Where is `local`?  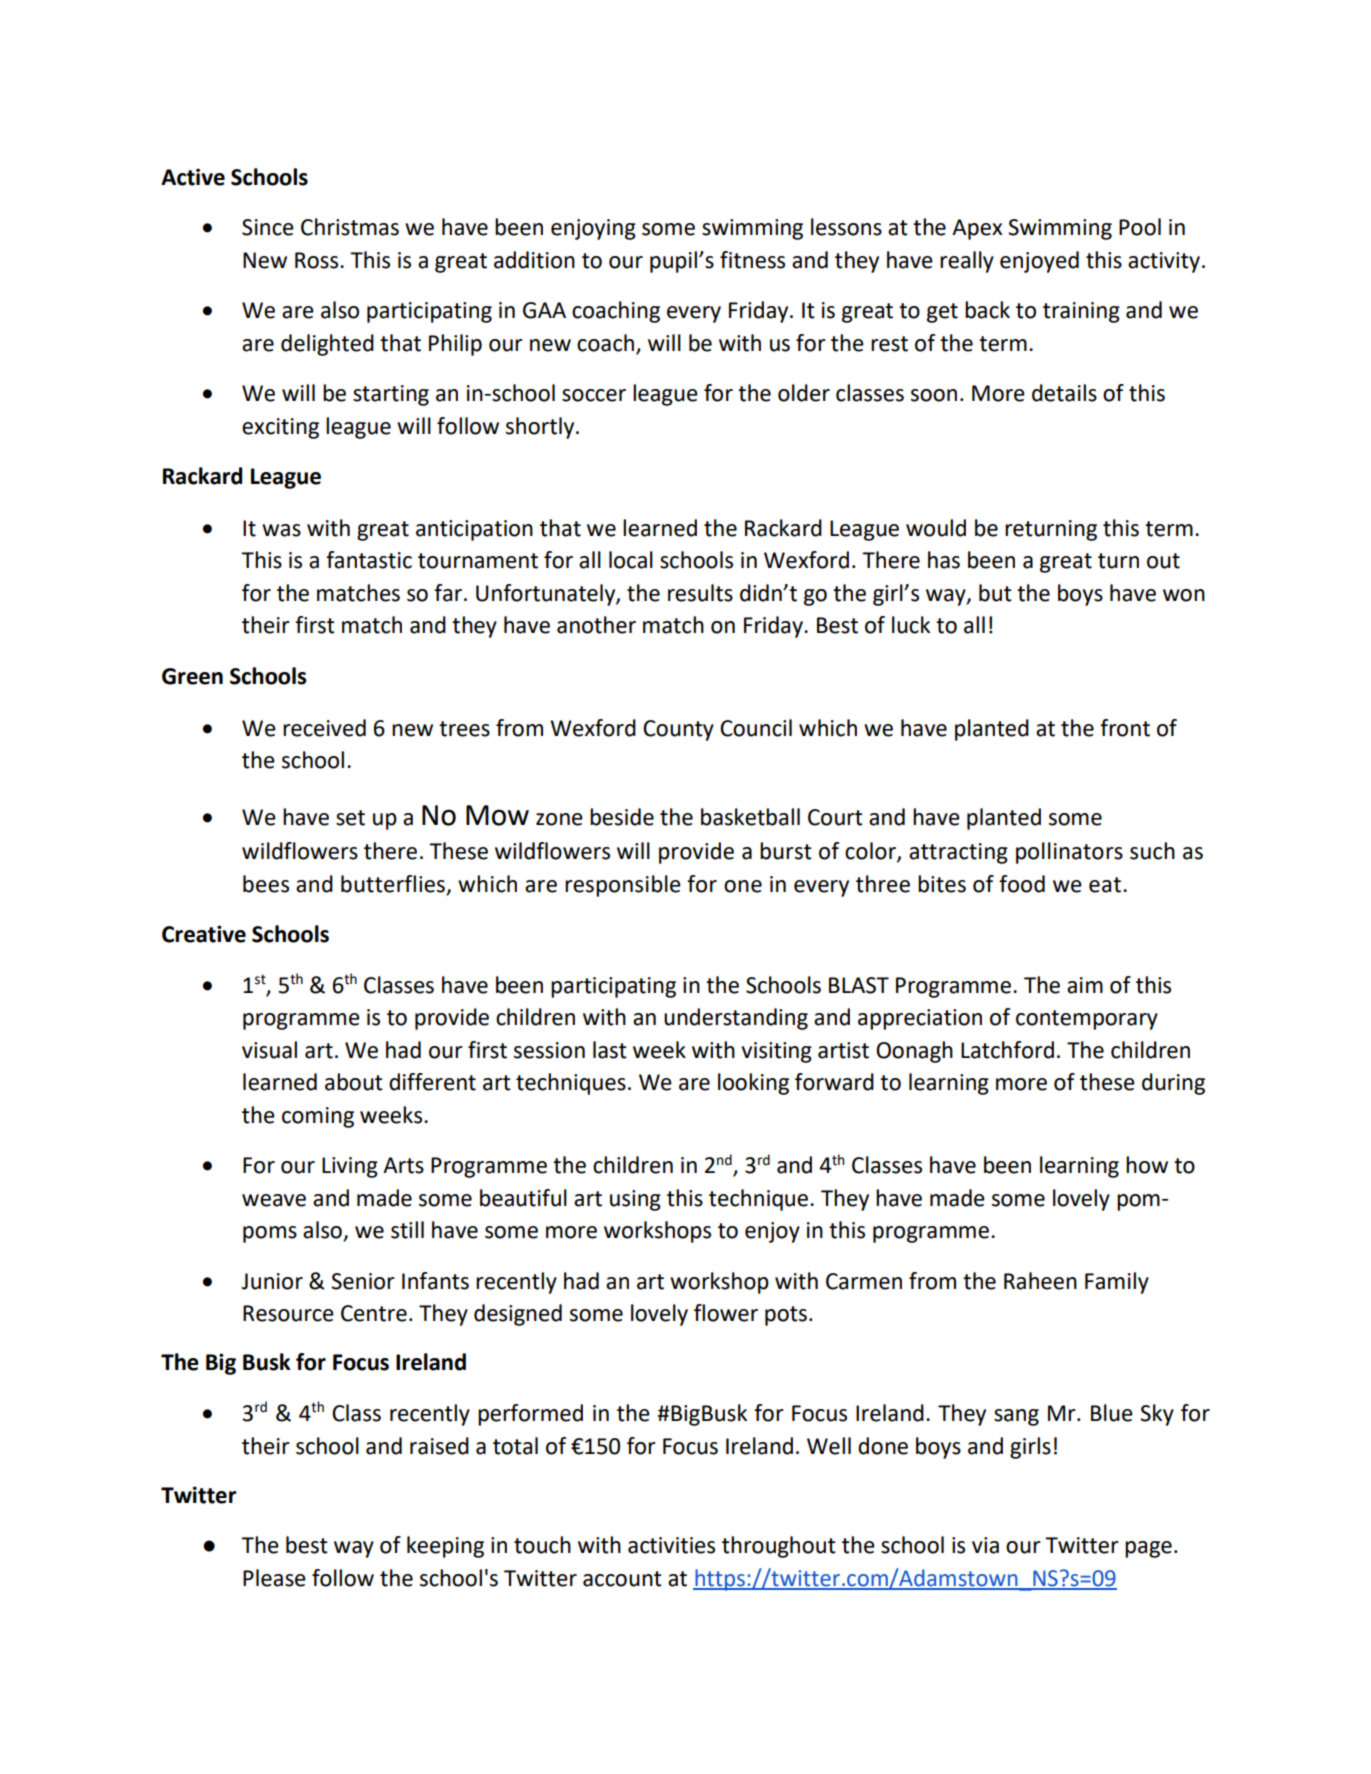 local is located at coordinates (631, 560).
